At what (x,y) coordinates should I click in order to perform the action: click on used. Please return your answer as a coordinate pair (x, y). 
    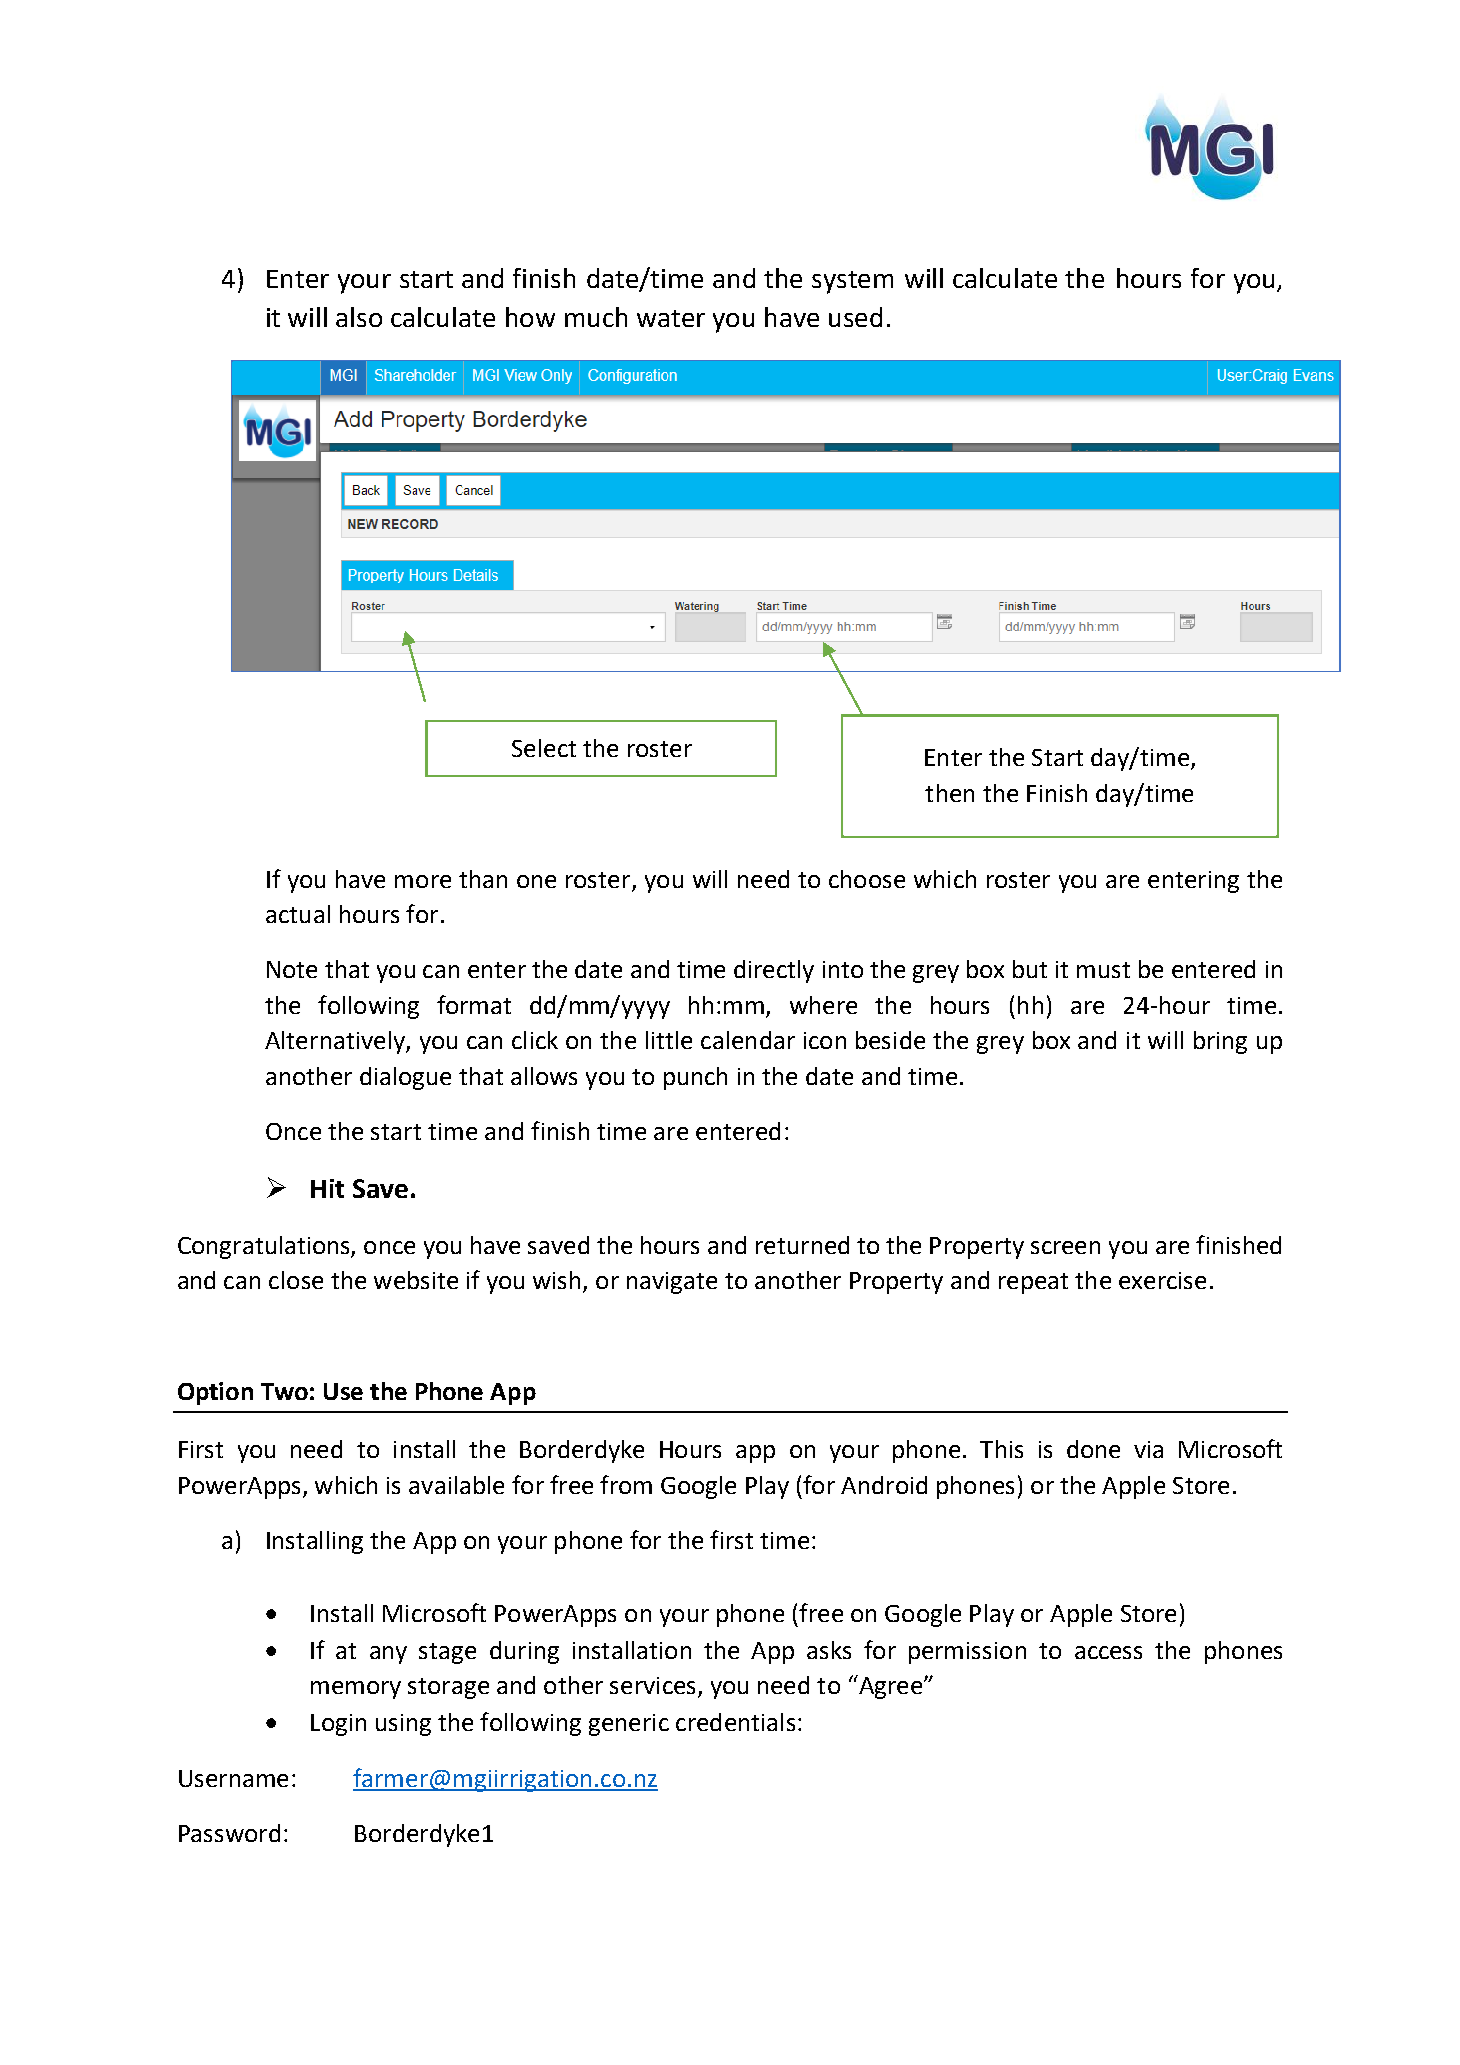
    Looking at the image, I should click on (855, 317).
